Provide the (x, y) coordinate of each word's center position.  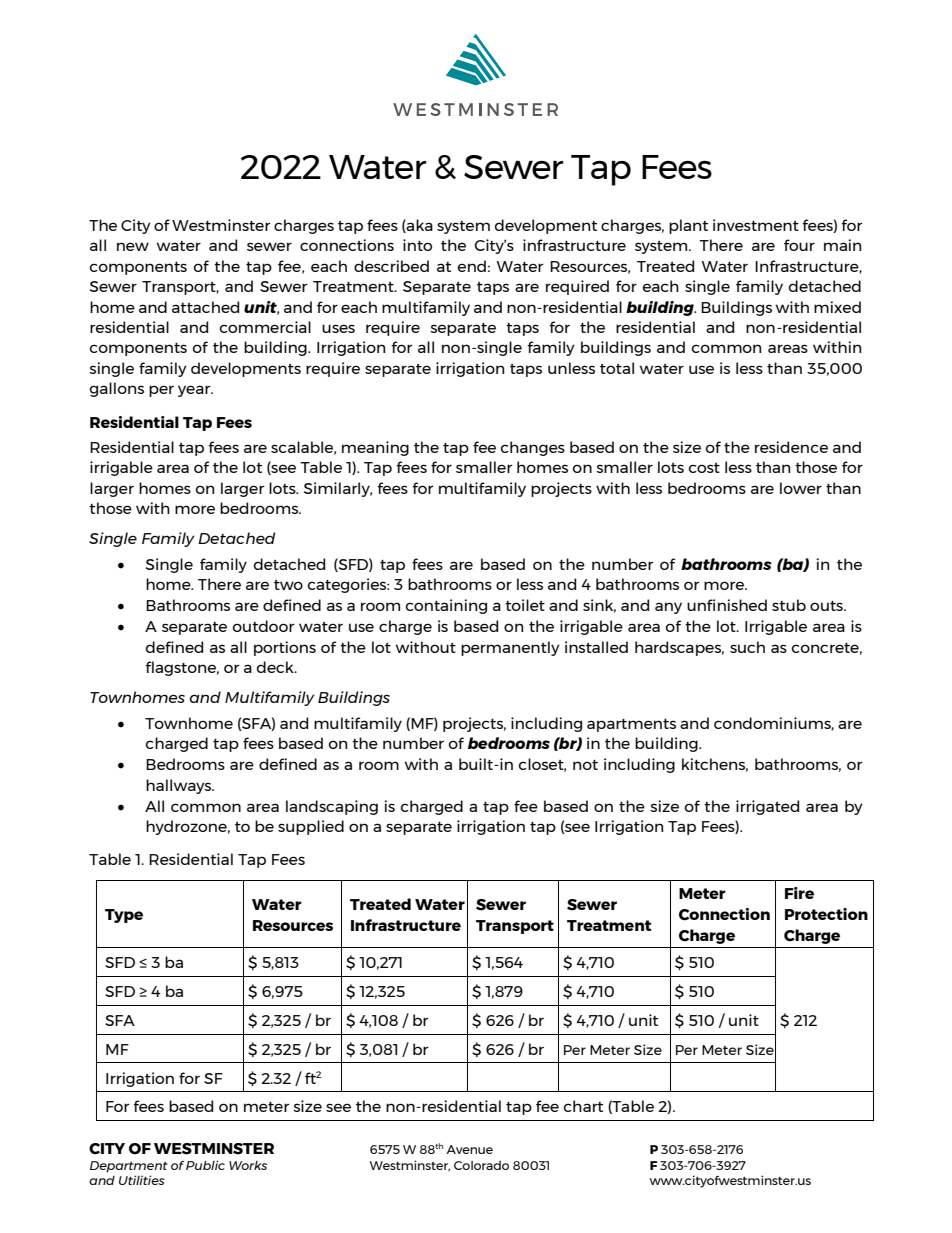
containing (446, 606)
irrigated (767, 807)
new (133, 246)
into (417, 245)
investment (756, 225)
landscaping (332, 807)
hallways (179, 786)
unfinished (727, 605)
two (288, 585)
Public (205, 1165)
